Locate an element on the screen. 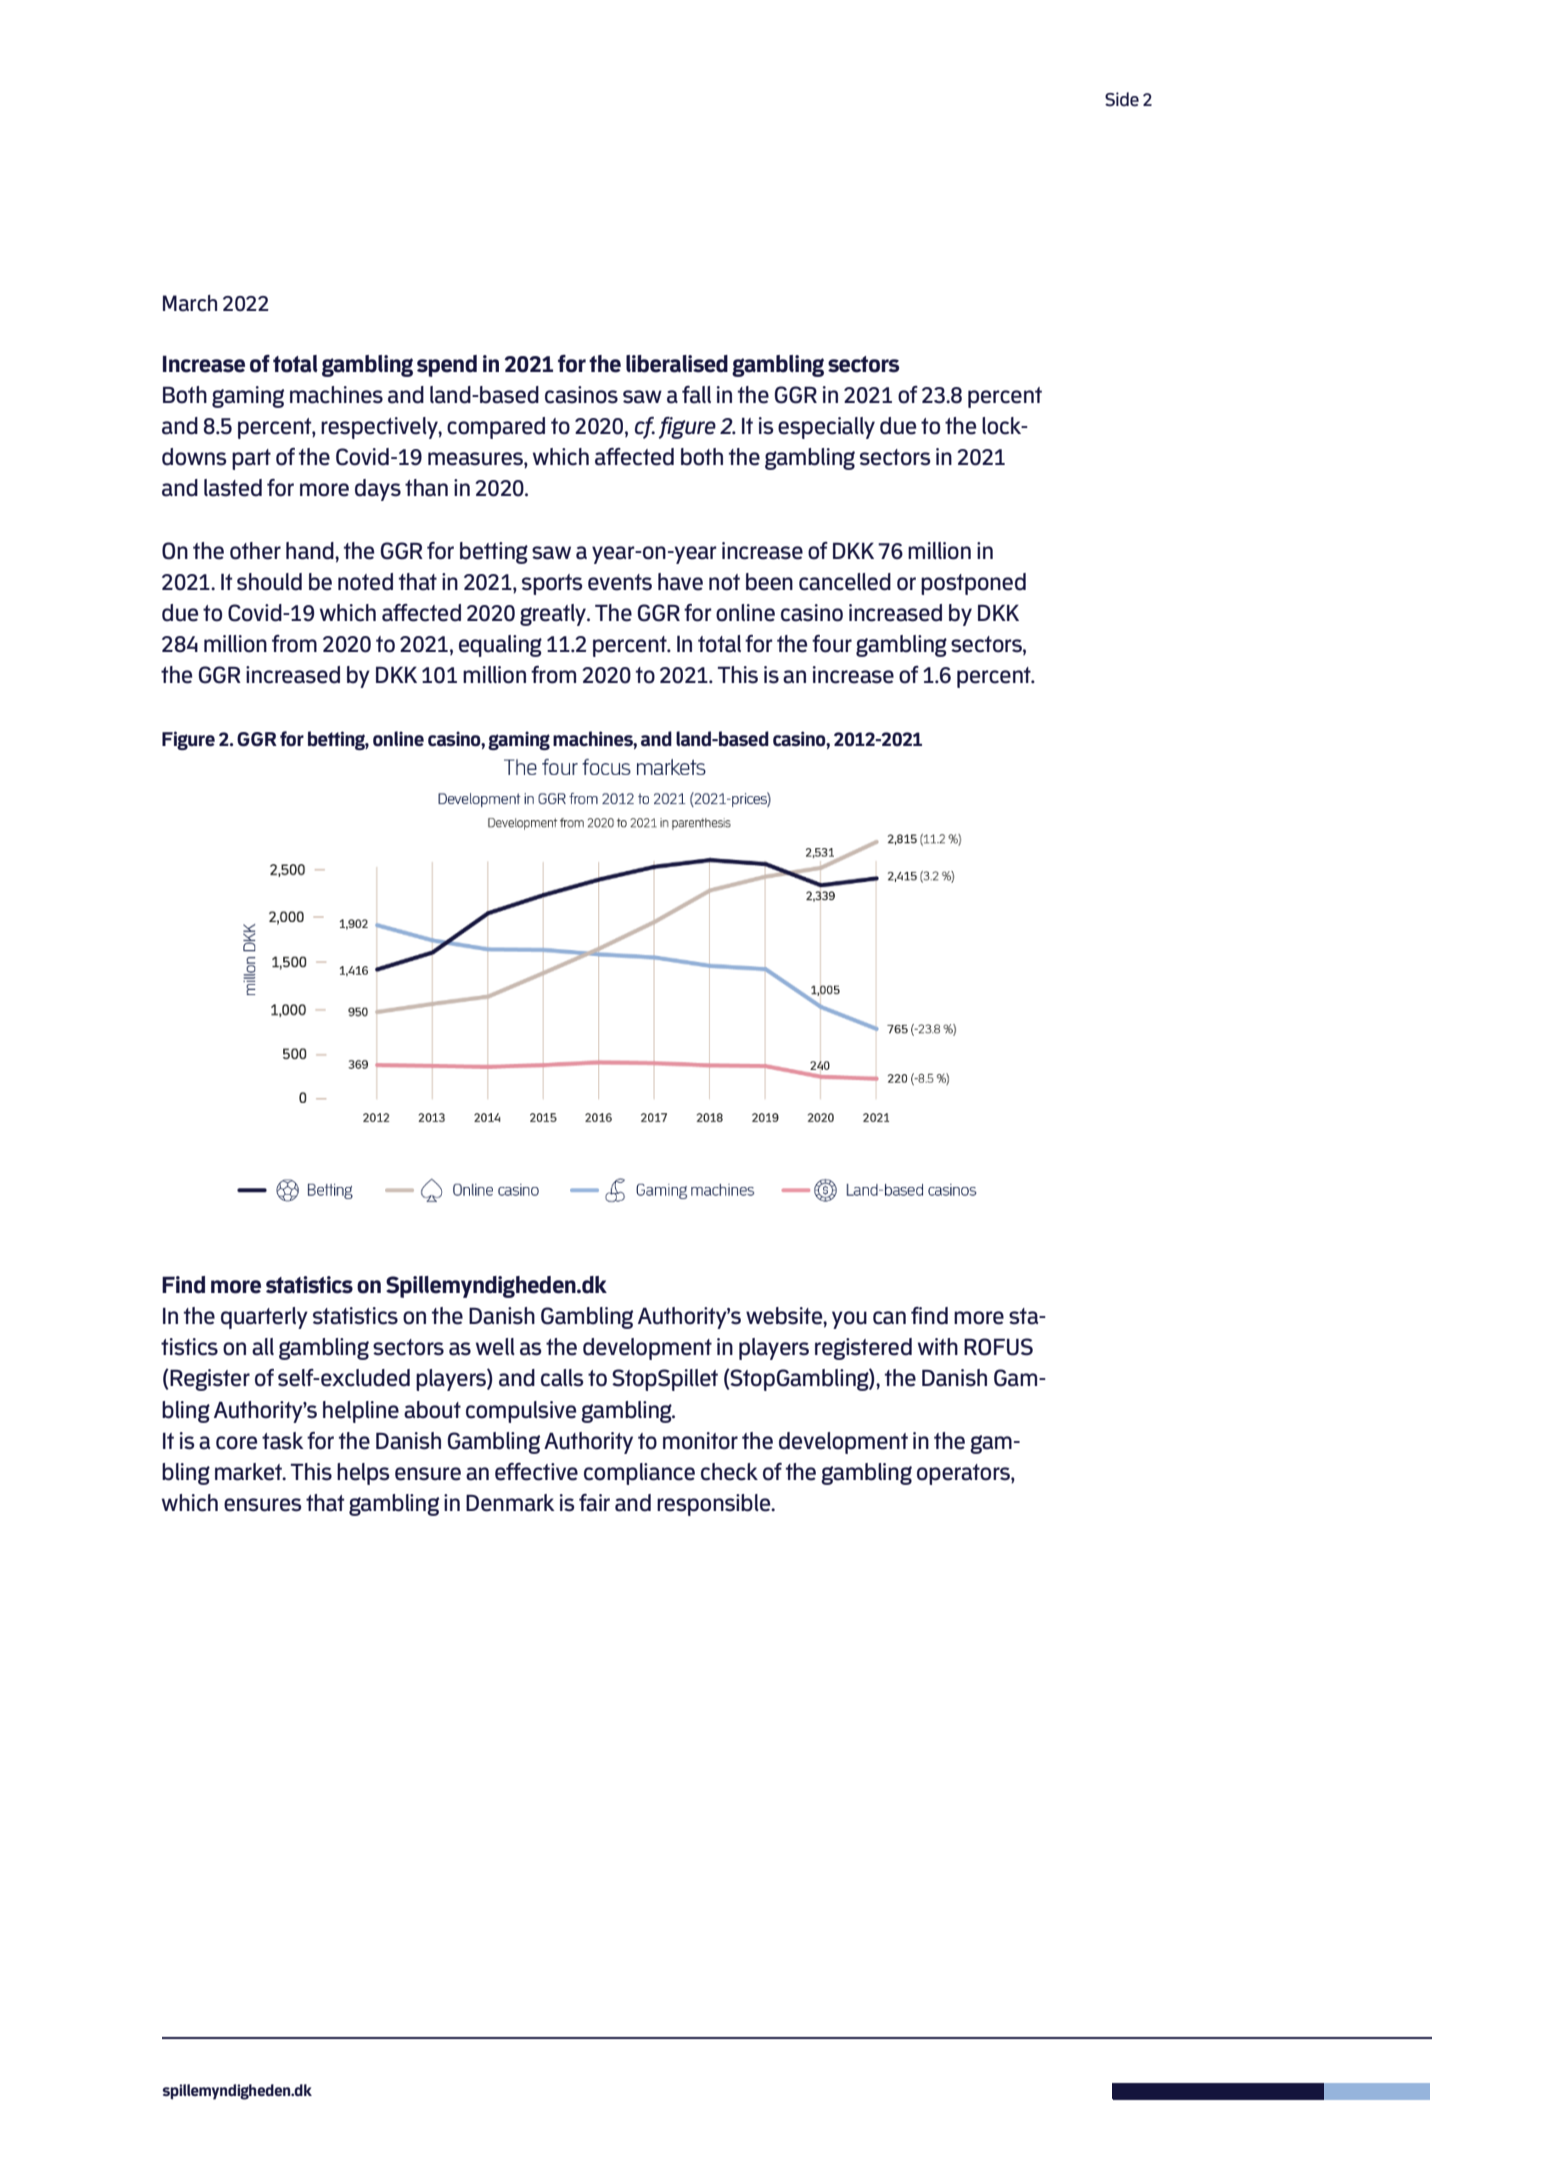 The height and width of the screenshot is (2181, 1542). March is located at coordinates (190, 303).
